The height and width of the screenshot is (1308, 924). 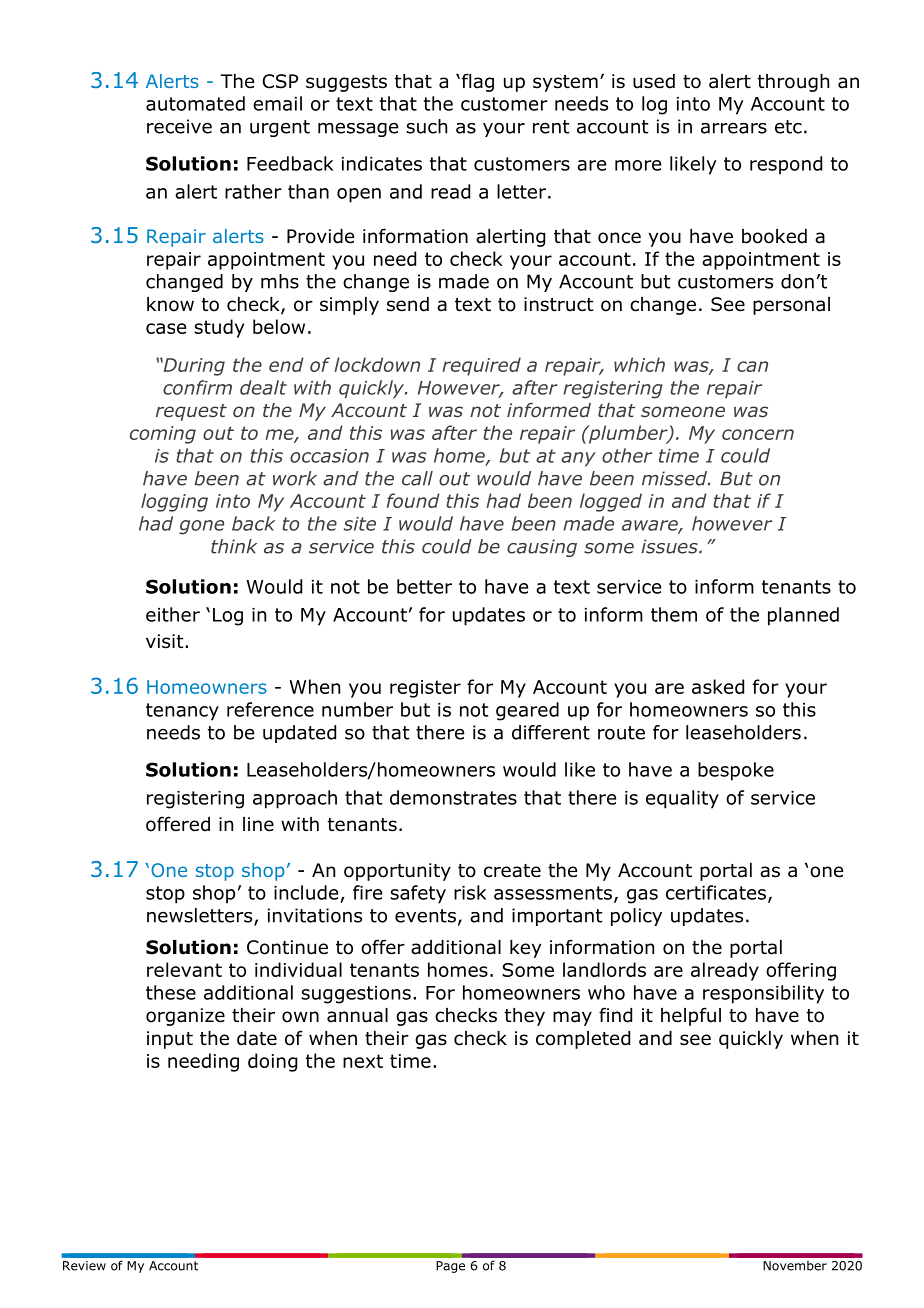 I want to click on risk, so click(x=470, y=892).
